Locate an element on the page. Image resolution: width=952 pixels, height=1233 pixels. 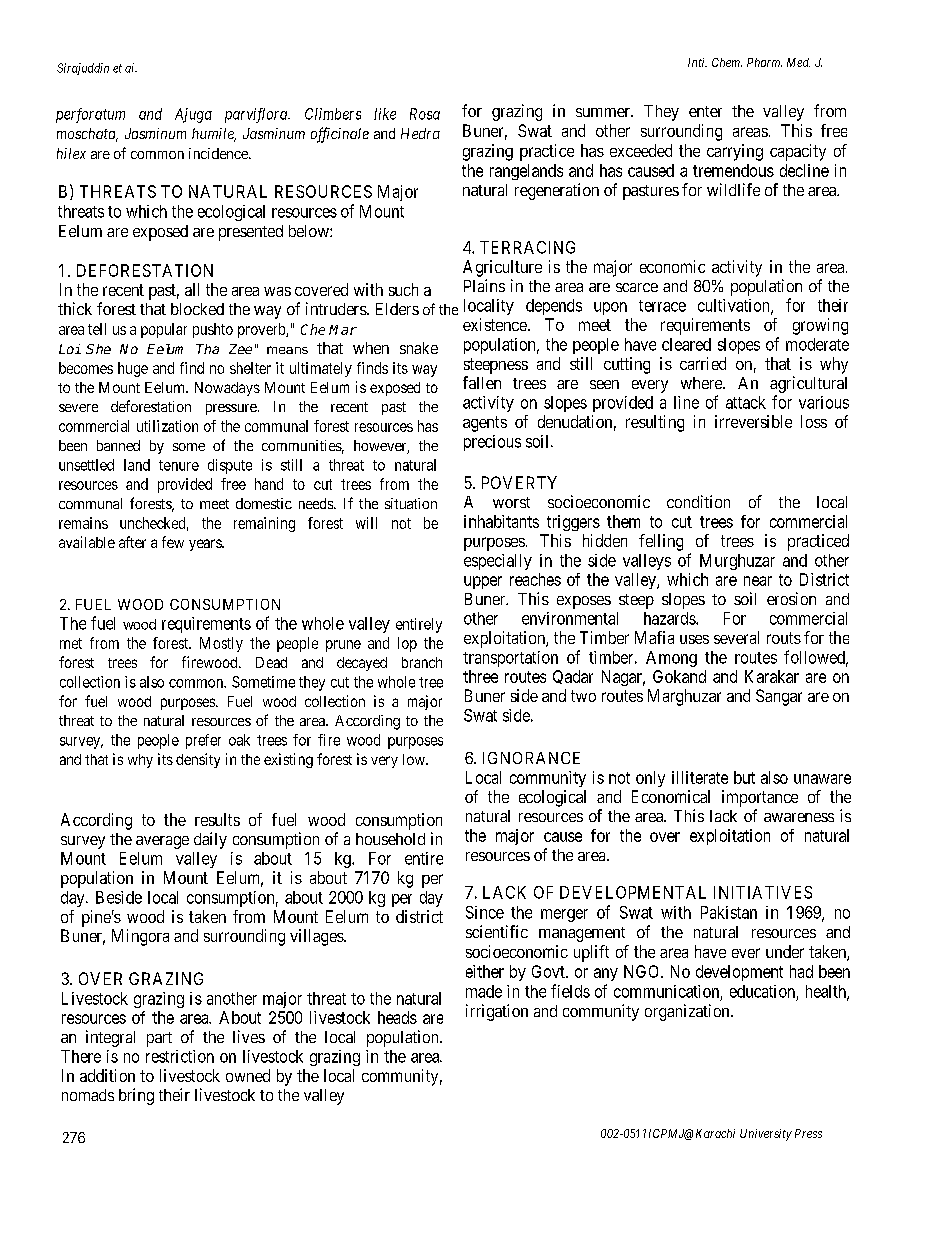
upper is located at coordinates (483, 582).
